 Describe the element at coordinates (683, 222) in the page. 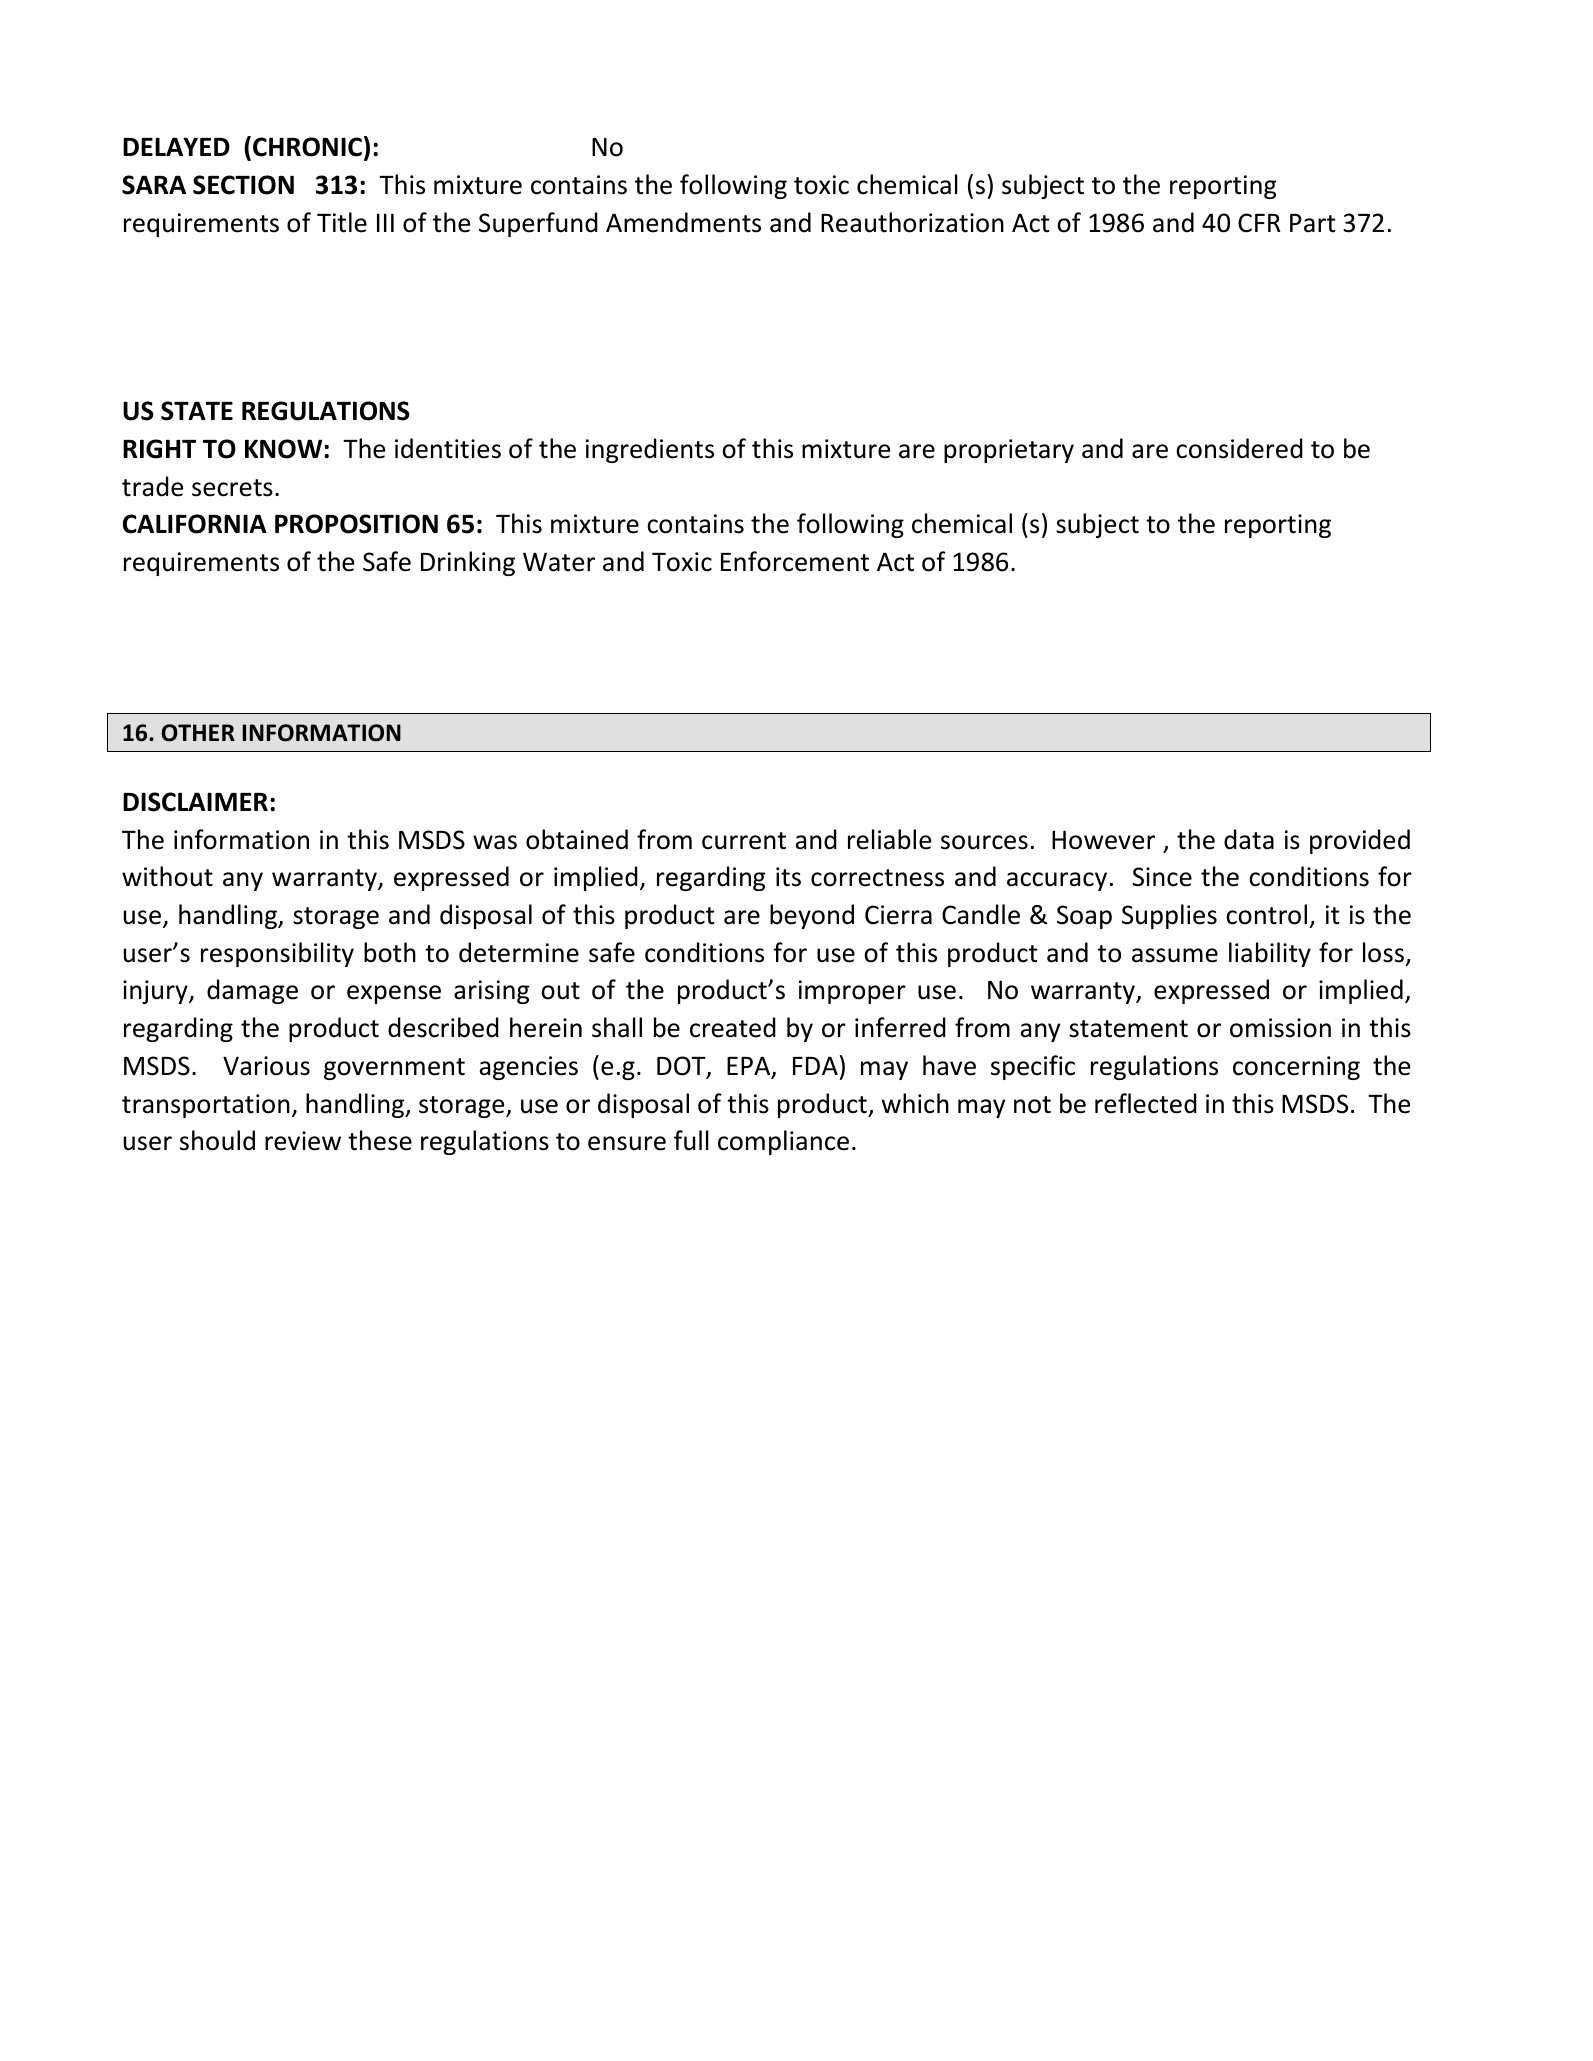

I see `Amendments` at that location.
